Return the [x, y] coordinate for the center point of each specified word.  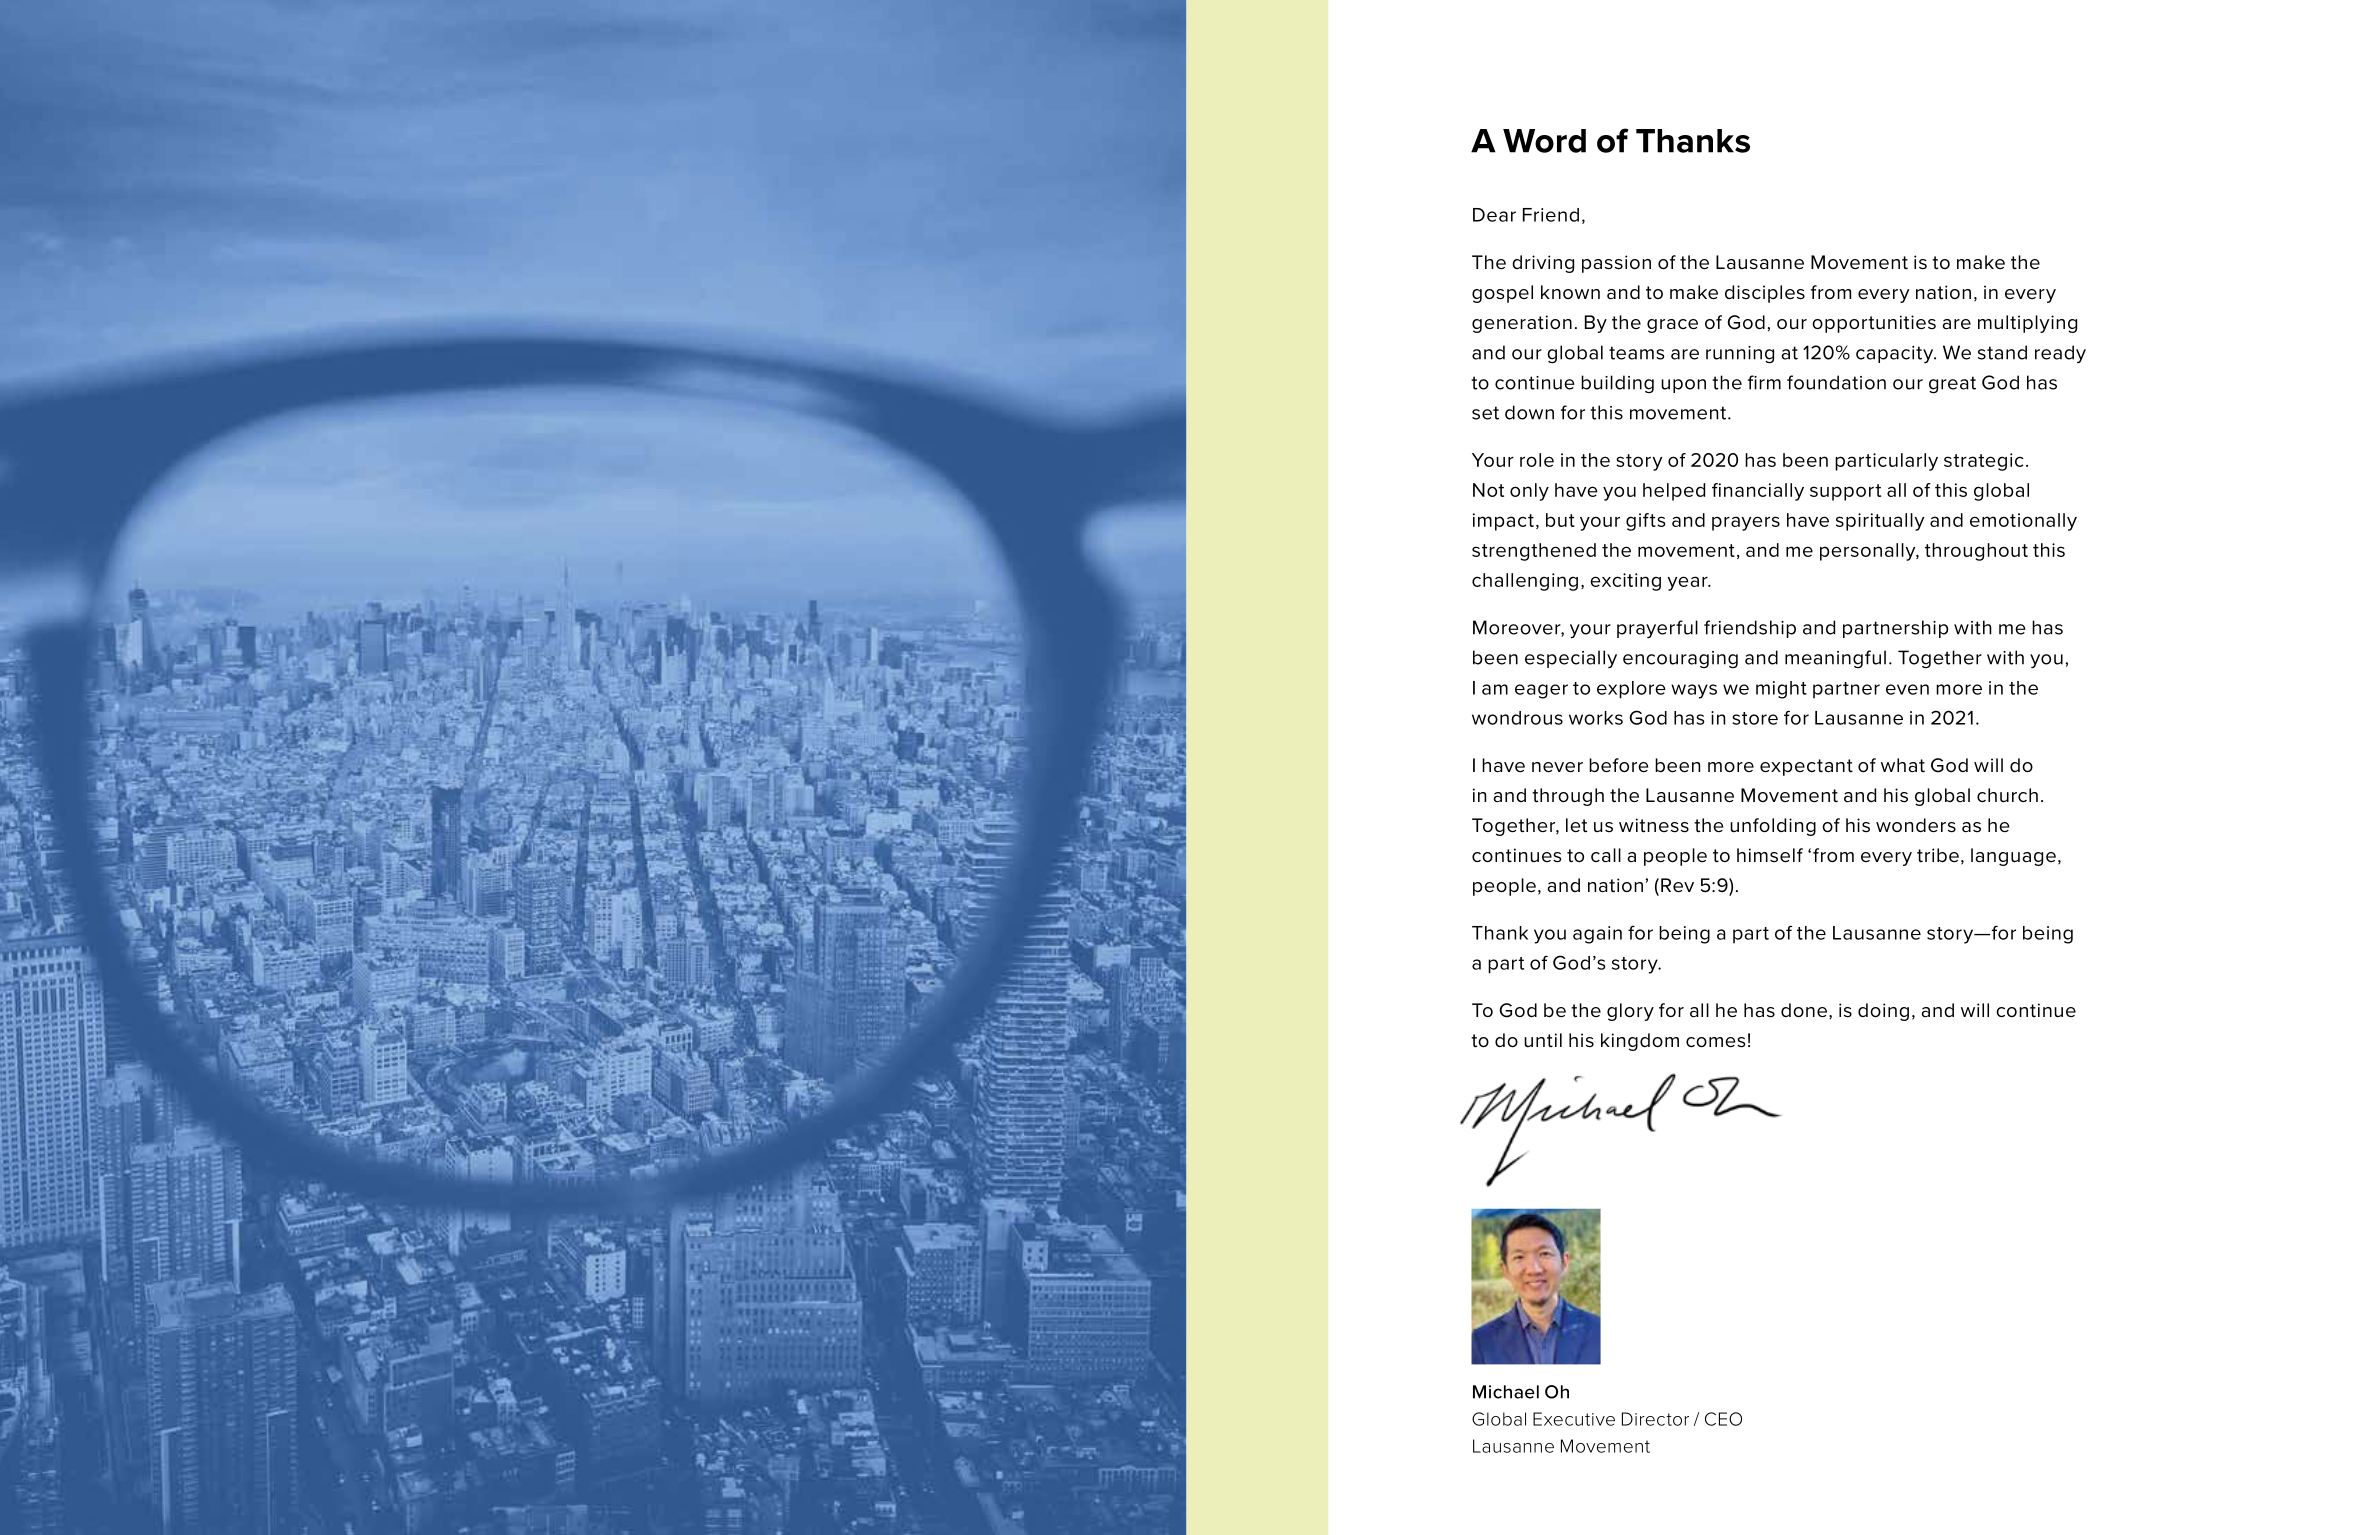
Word [1544, 141]
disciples [1765, 294]
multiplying [2027, 324]
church [2007, 795]
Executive [1574, 1419]
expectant [1806, 767]
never [1557, 767]
